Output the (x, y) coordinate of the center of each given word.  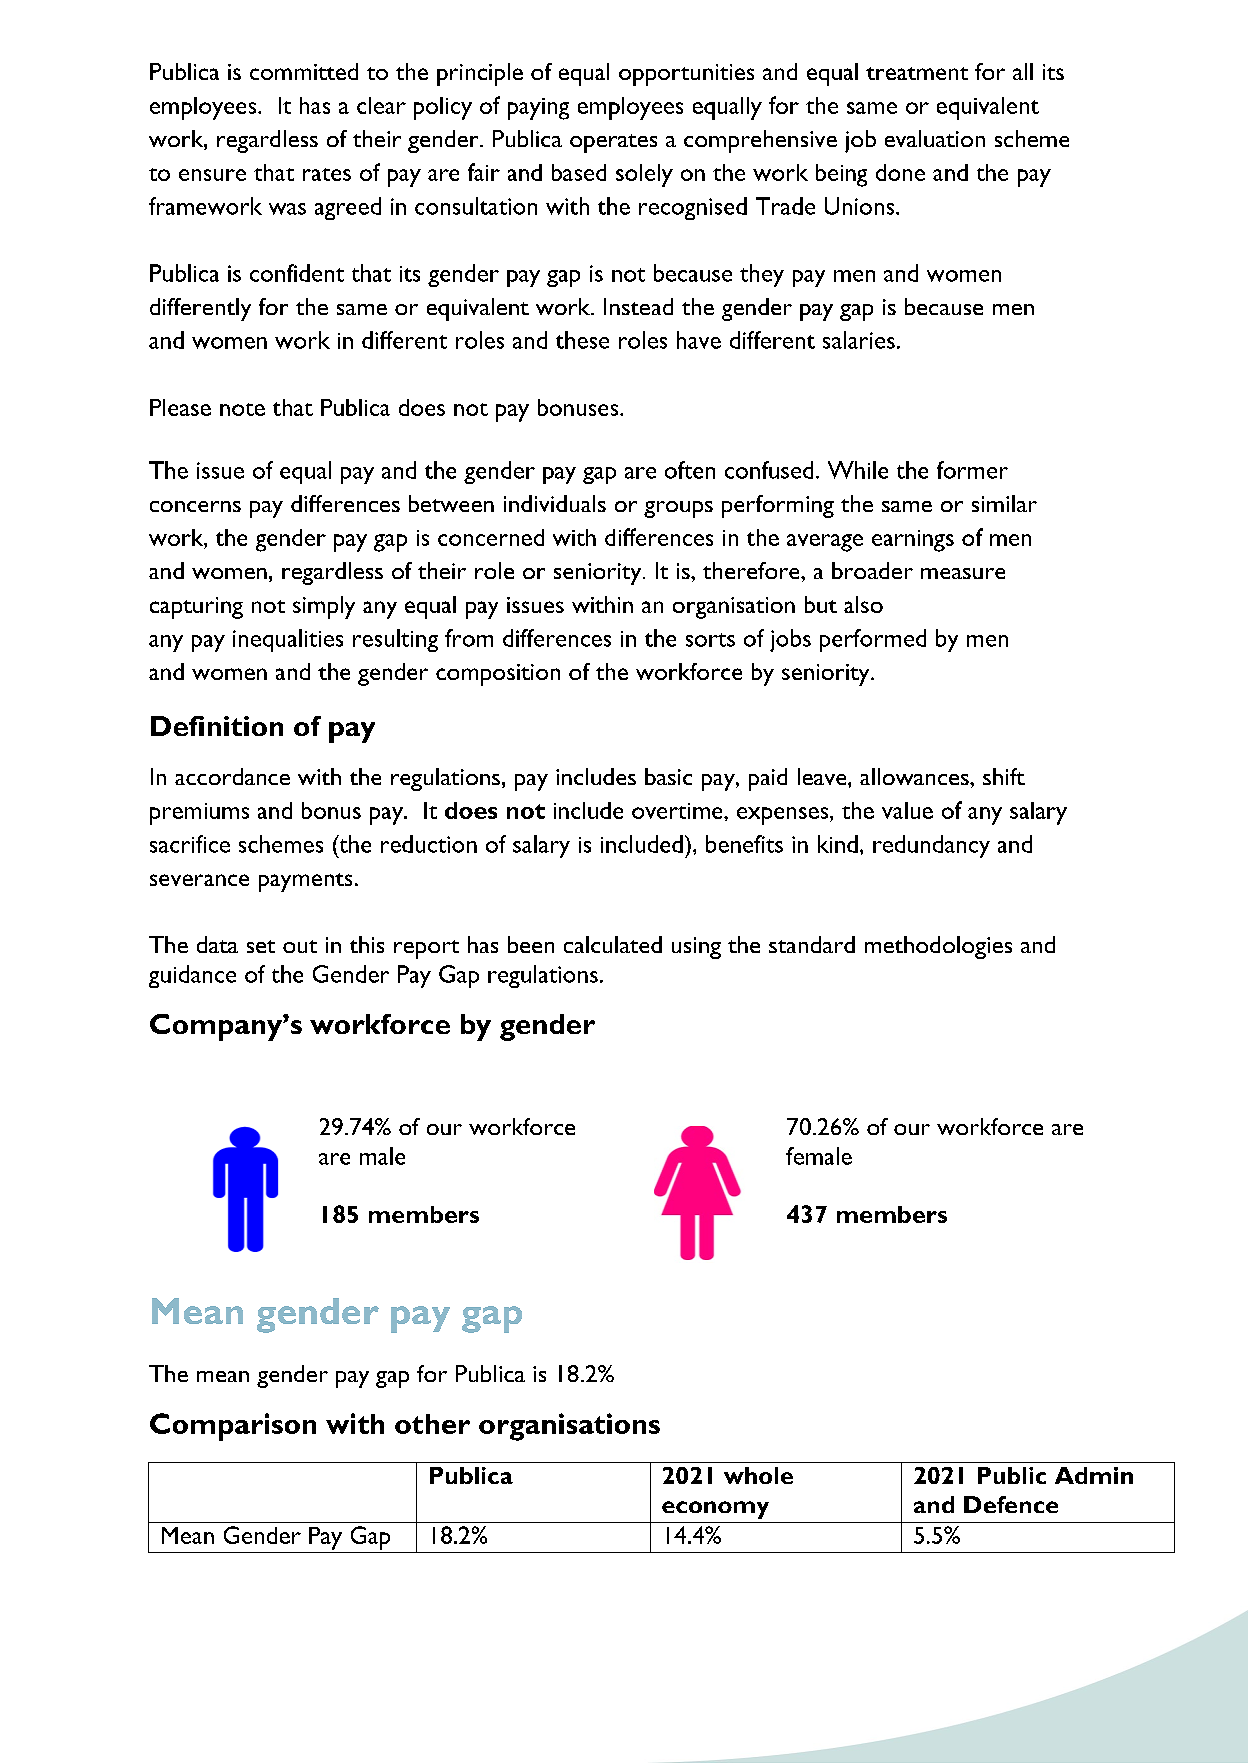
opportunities (686, 75)
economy (715, 1510)
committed (304, 71)
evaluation (935, 138)
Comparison (233, 1427)
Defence (1011, 1504)
